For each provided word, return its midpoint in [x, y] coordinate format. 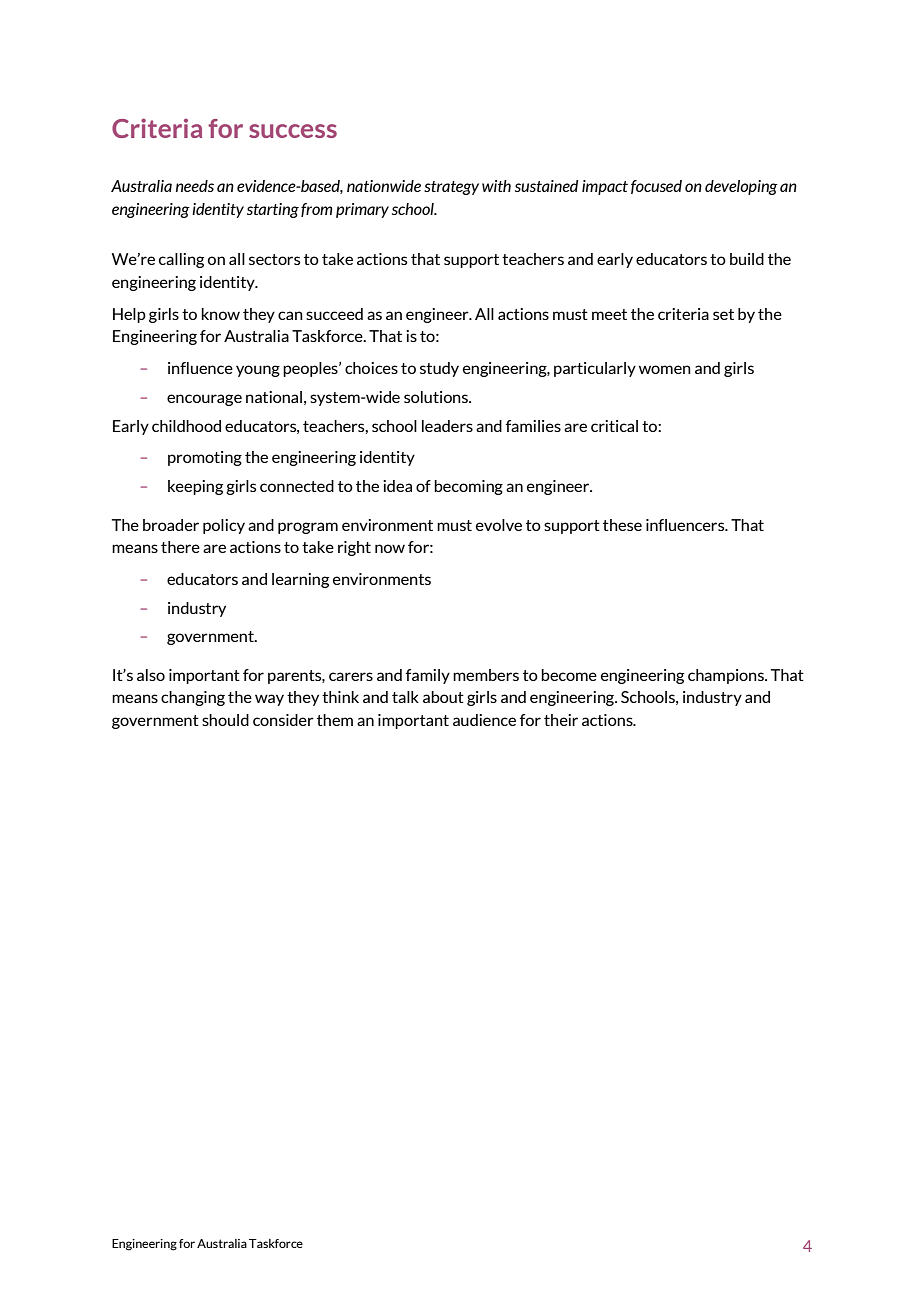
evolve [499, 525]
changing [193, 698]
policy [224, 526]
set [723, 314]
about [443, 697]
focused [656, 187]
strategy [451, 188]
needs [195, 186]
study [439, 369]
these [622, 525]
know [220, 314]
